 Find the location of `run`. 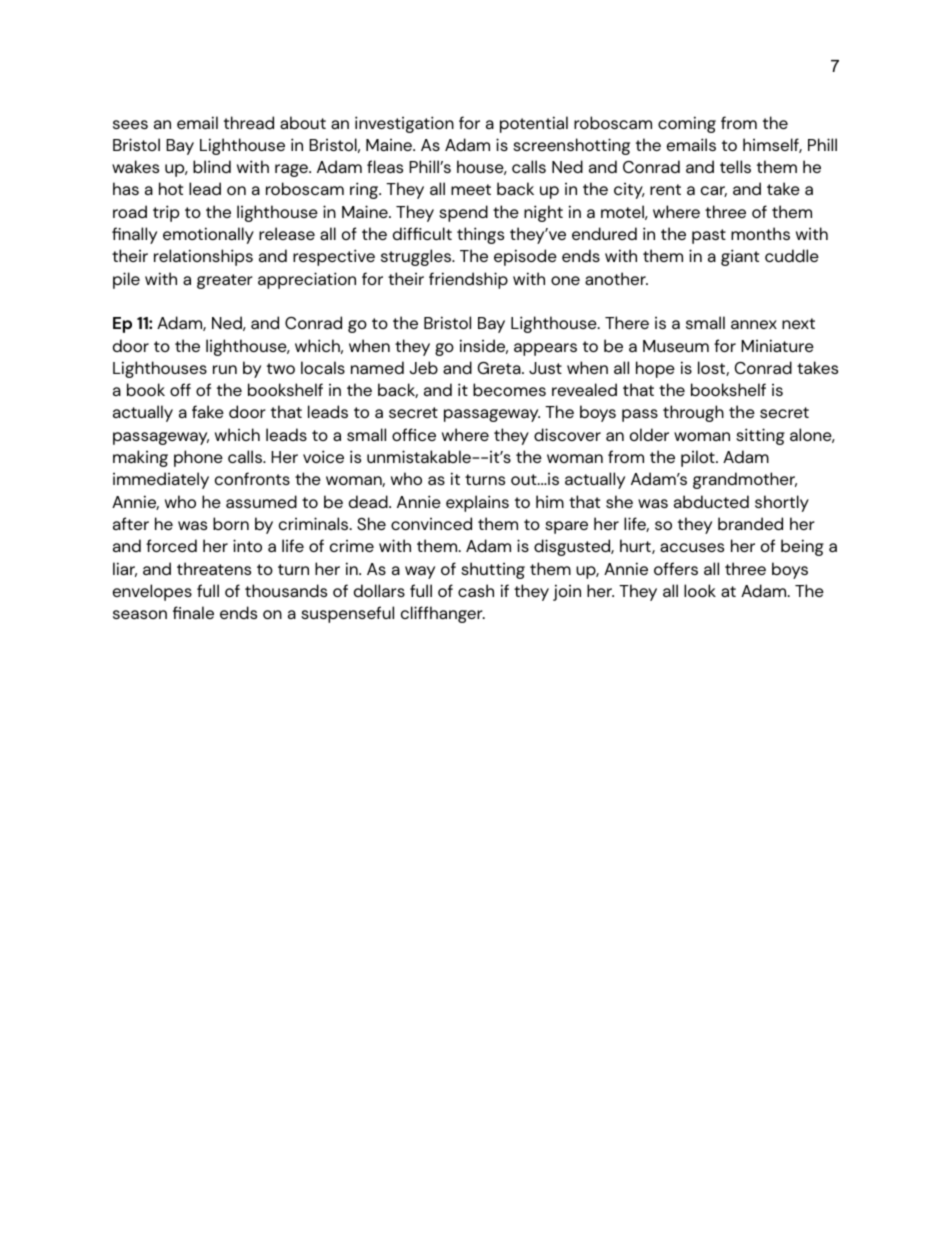

run is located at coordinates (225, 369).
